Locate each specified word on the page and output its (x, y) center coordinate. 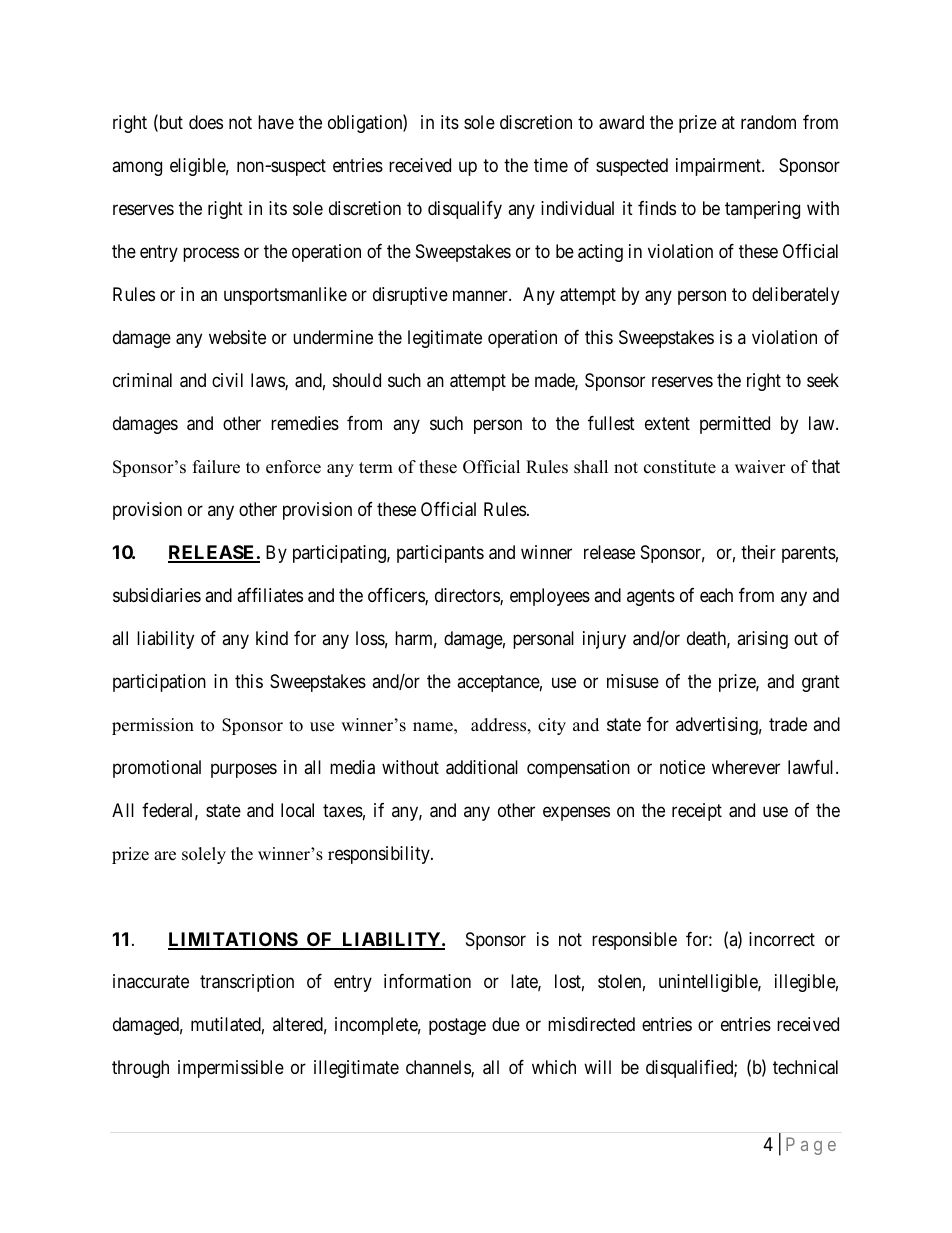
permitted (735, 425)
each (716, 595)
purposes (244, 770)
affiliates (270, 595)
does (206, 122)
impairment (719, 167)
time (551, 165)
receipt (697, 812)
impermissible (231, 1069)
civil (227, 380)
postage (457, 1027)
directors (468, 596)
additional (482, 767)
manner (481, 295)
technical (805, 1067)
